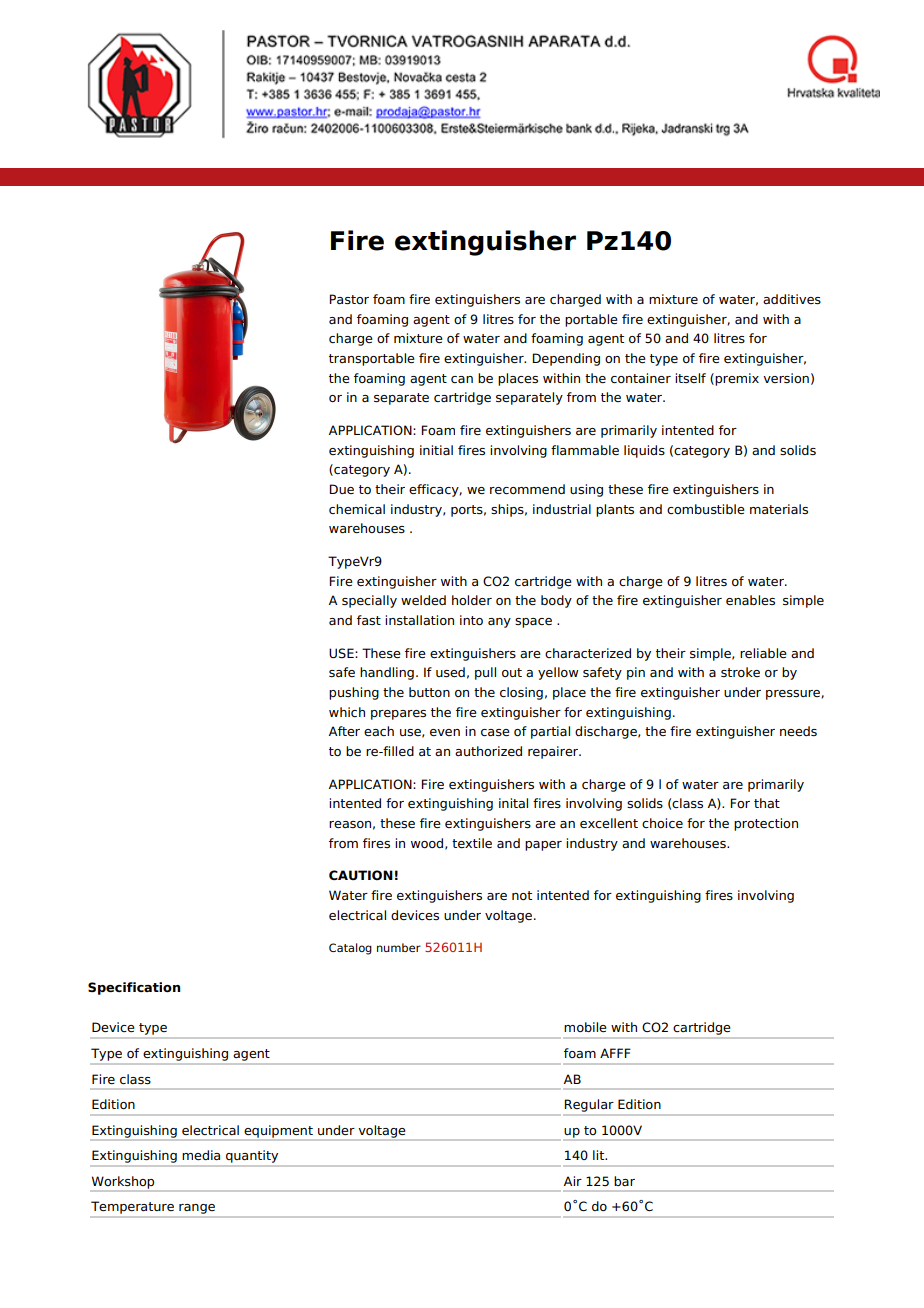 The width and height of the screenshot is (924, 1308). What do you see at coordinates (369, 620) in the screenshot?
I see `fast` at bounding box center [369, 620].
